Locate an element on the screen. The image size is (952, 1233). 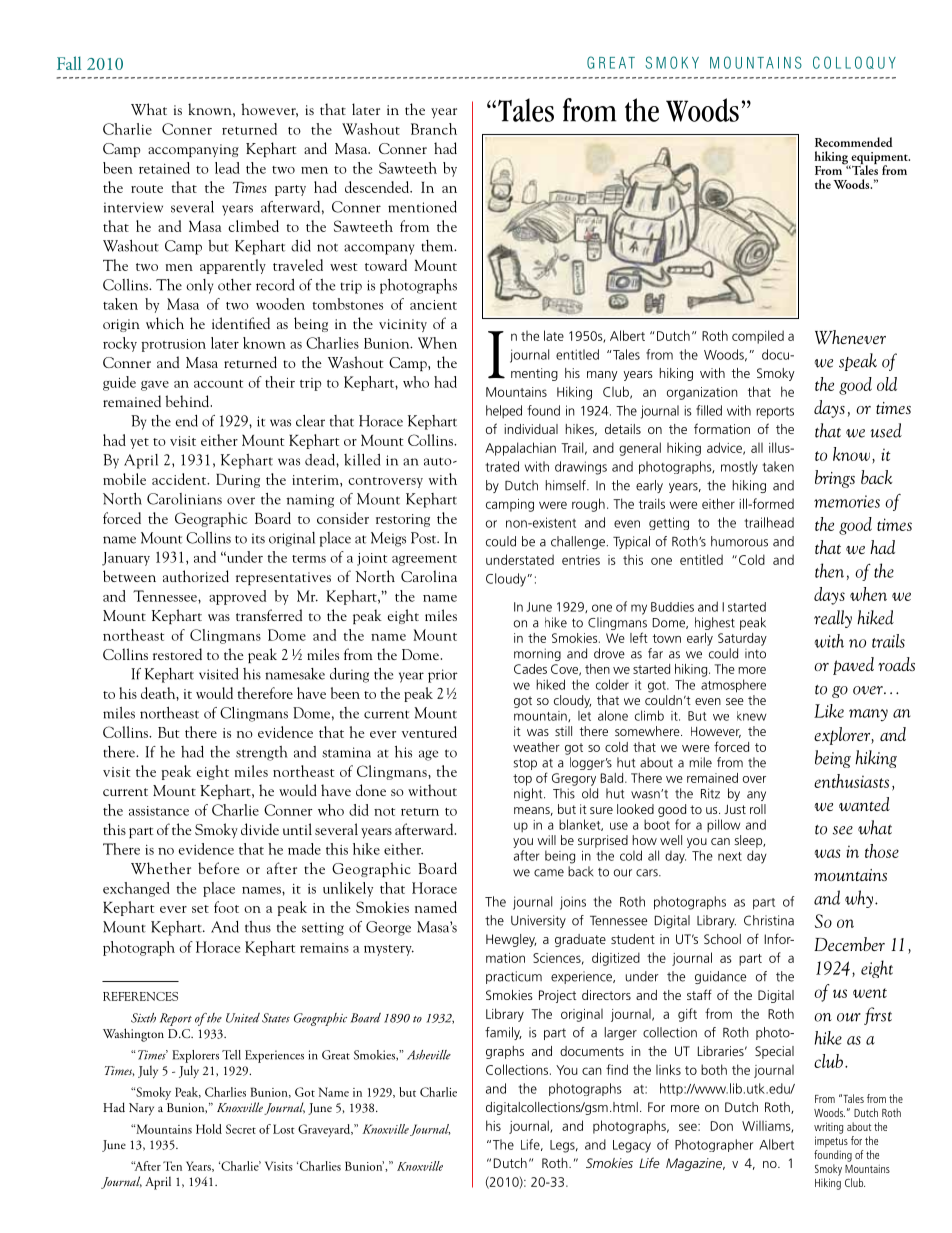
really is located at coordinates (833, 619).
